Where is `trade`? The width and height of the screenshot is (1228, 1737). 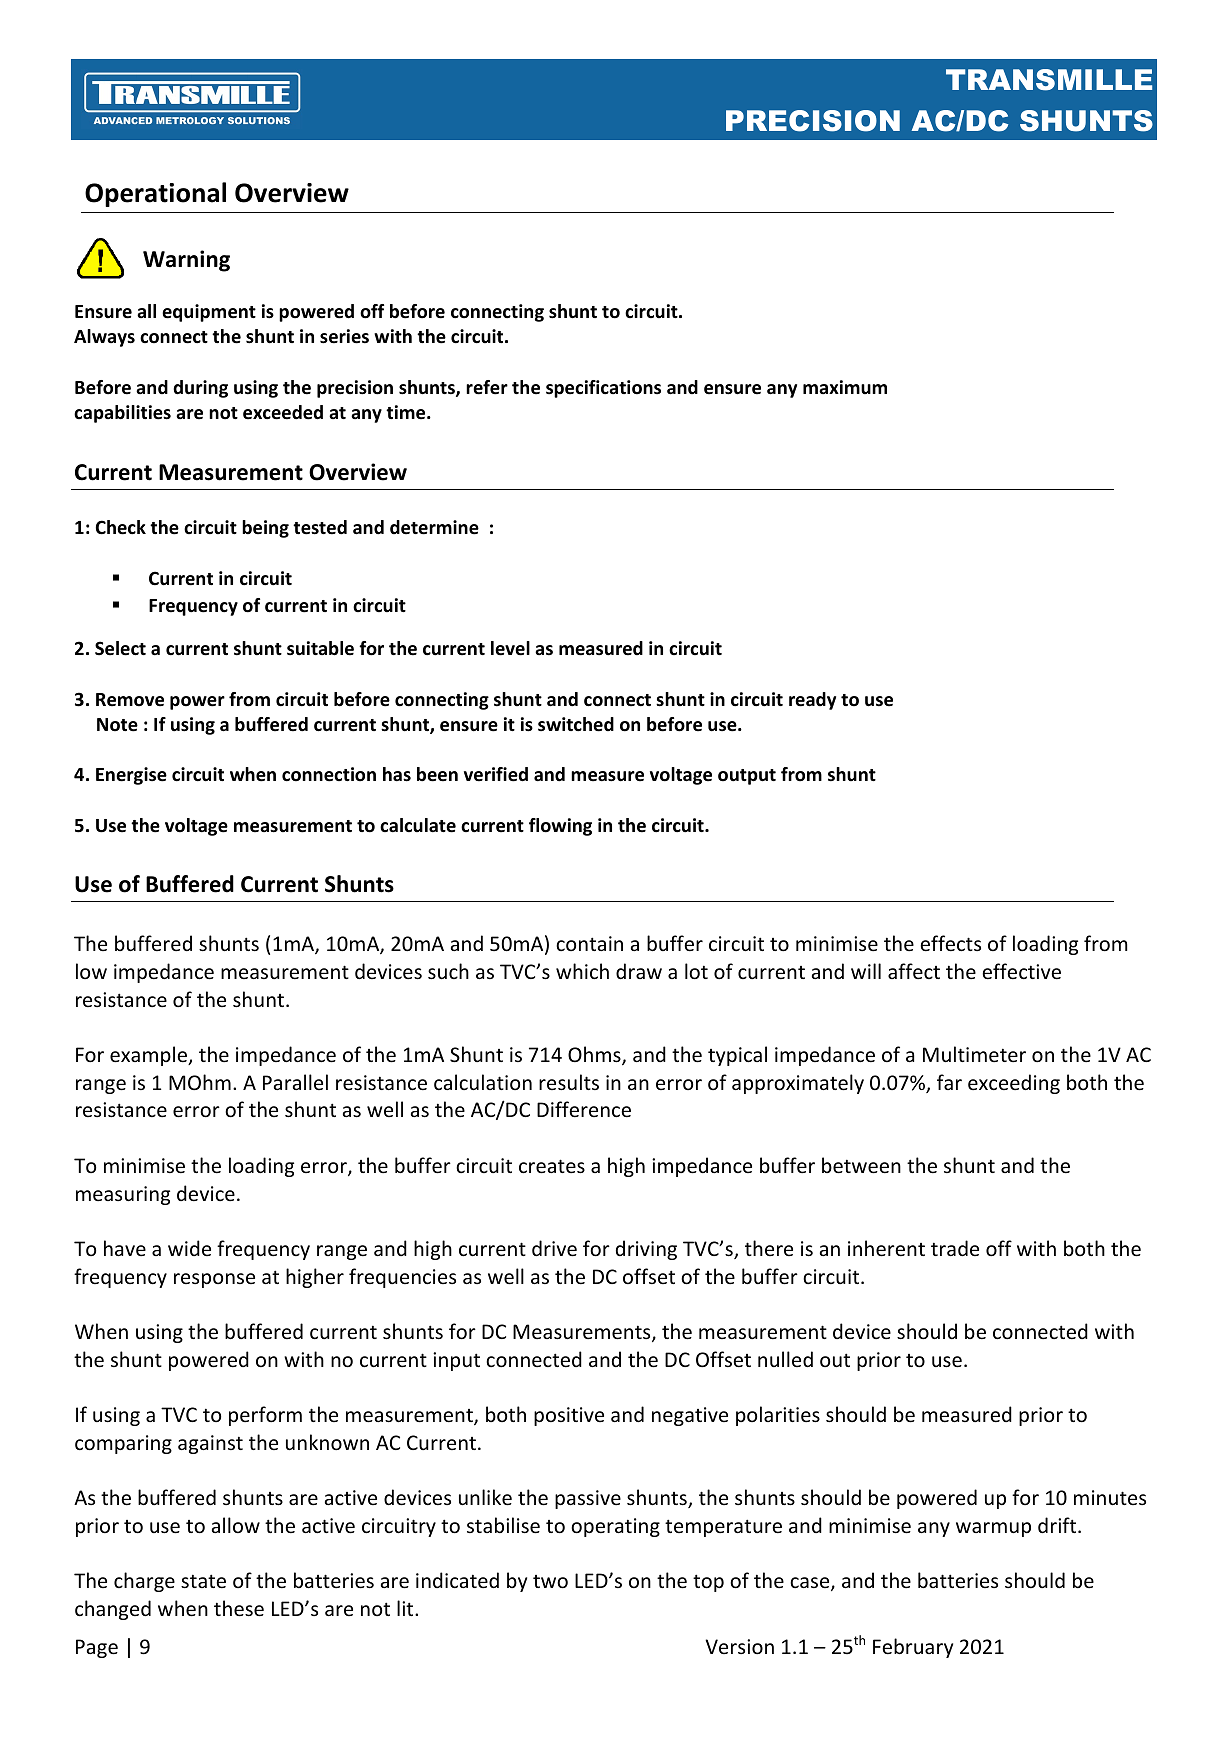
trade is located at coordinates (955, 1248).
